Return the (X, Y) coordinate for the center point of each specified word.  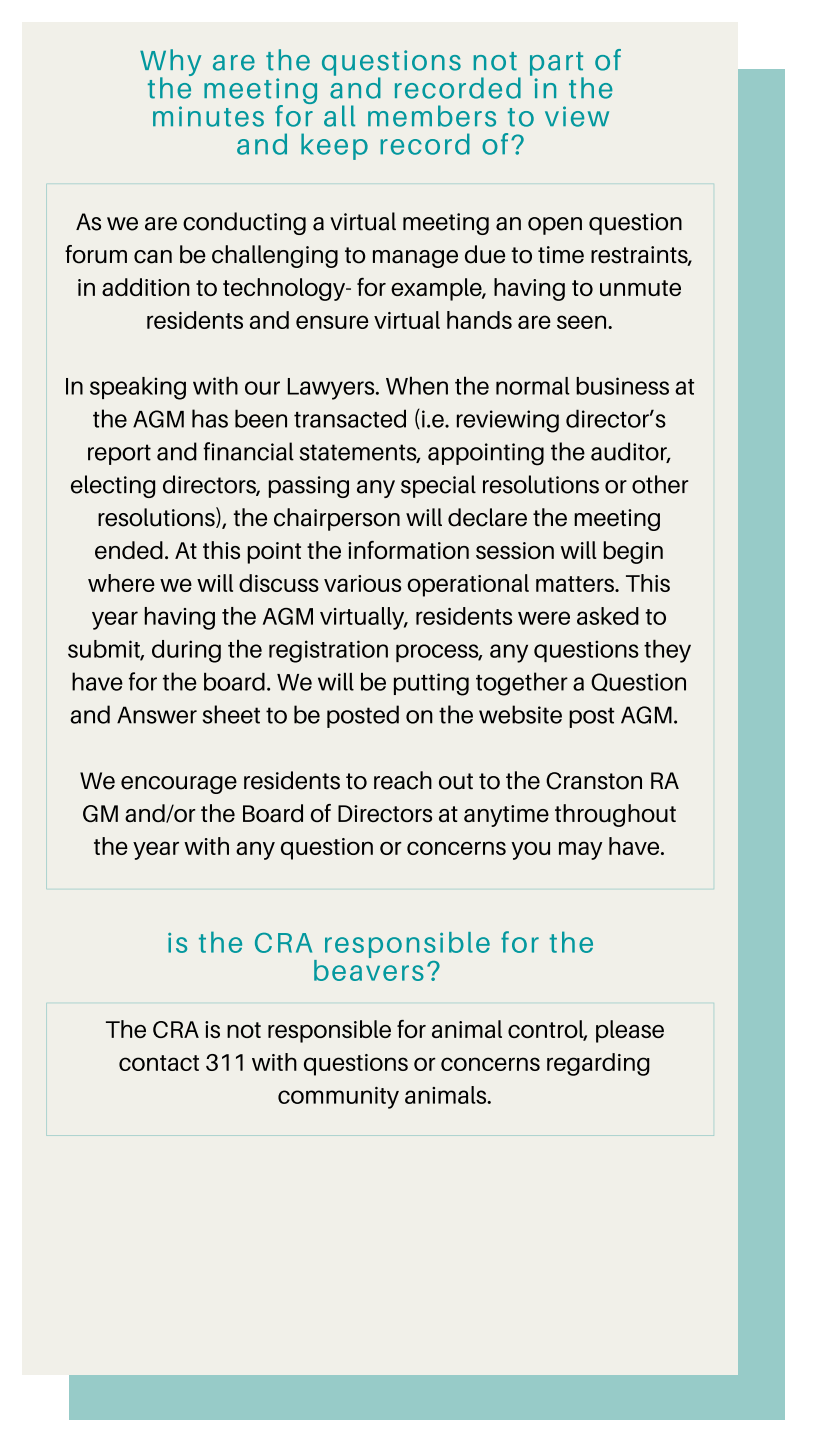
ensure (332, 322)
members (432, 116)
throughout (615, 815)
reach (403, 780)
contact (159, 1063)
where (121, 583)
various (362, 583)
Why (170, 64)
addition (146, 287)
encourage (179, 785)
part (557, 65)
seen (583, 322)
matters (576, 584)
